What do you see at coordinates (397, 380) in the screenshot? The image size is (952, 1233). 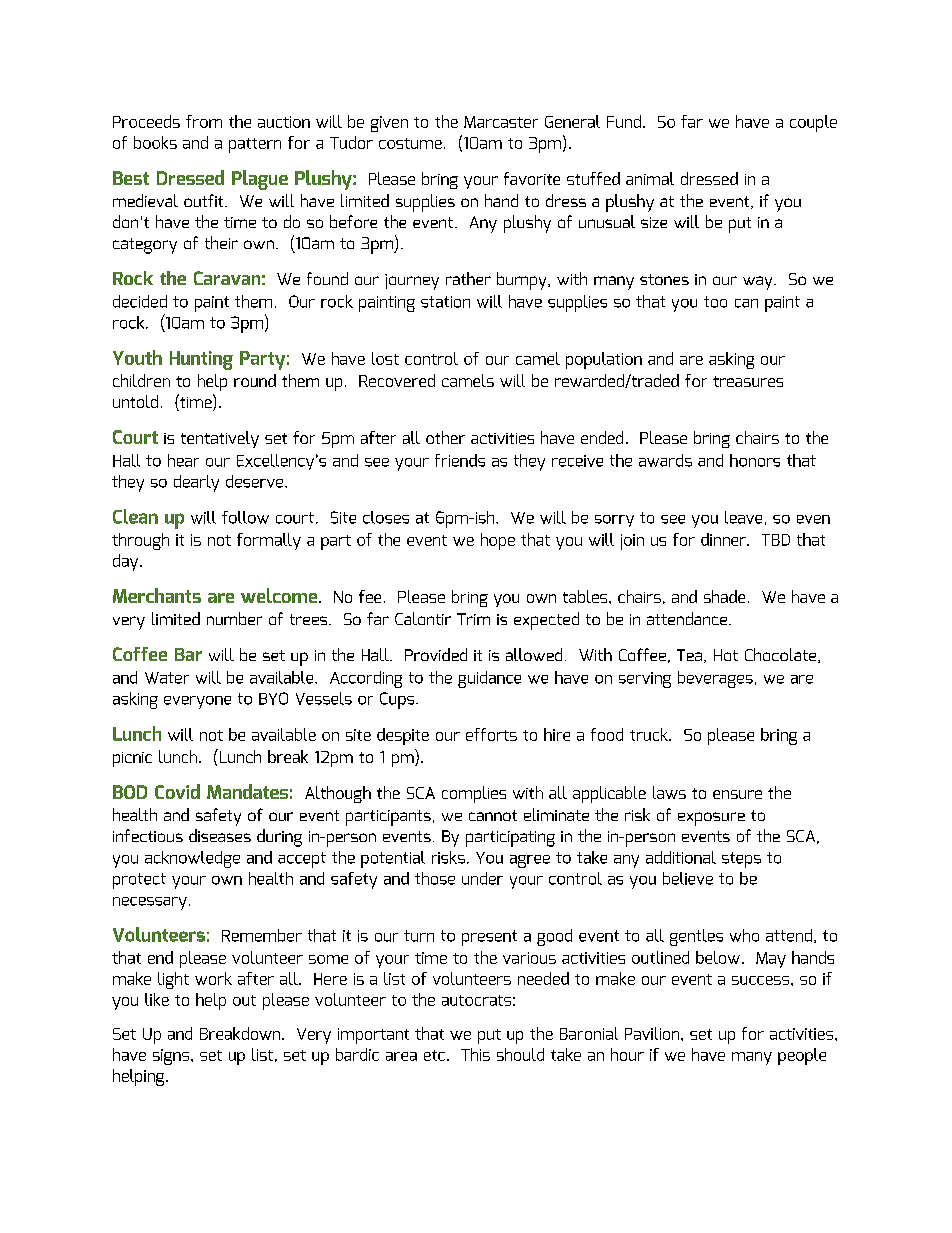 I see `Recovered` at bounding box center [397, 380].
